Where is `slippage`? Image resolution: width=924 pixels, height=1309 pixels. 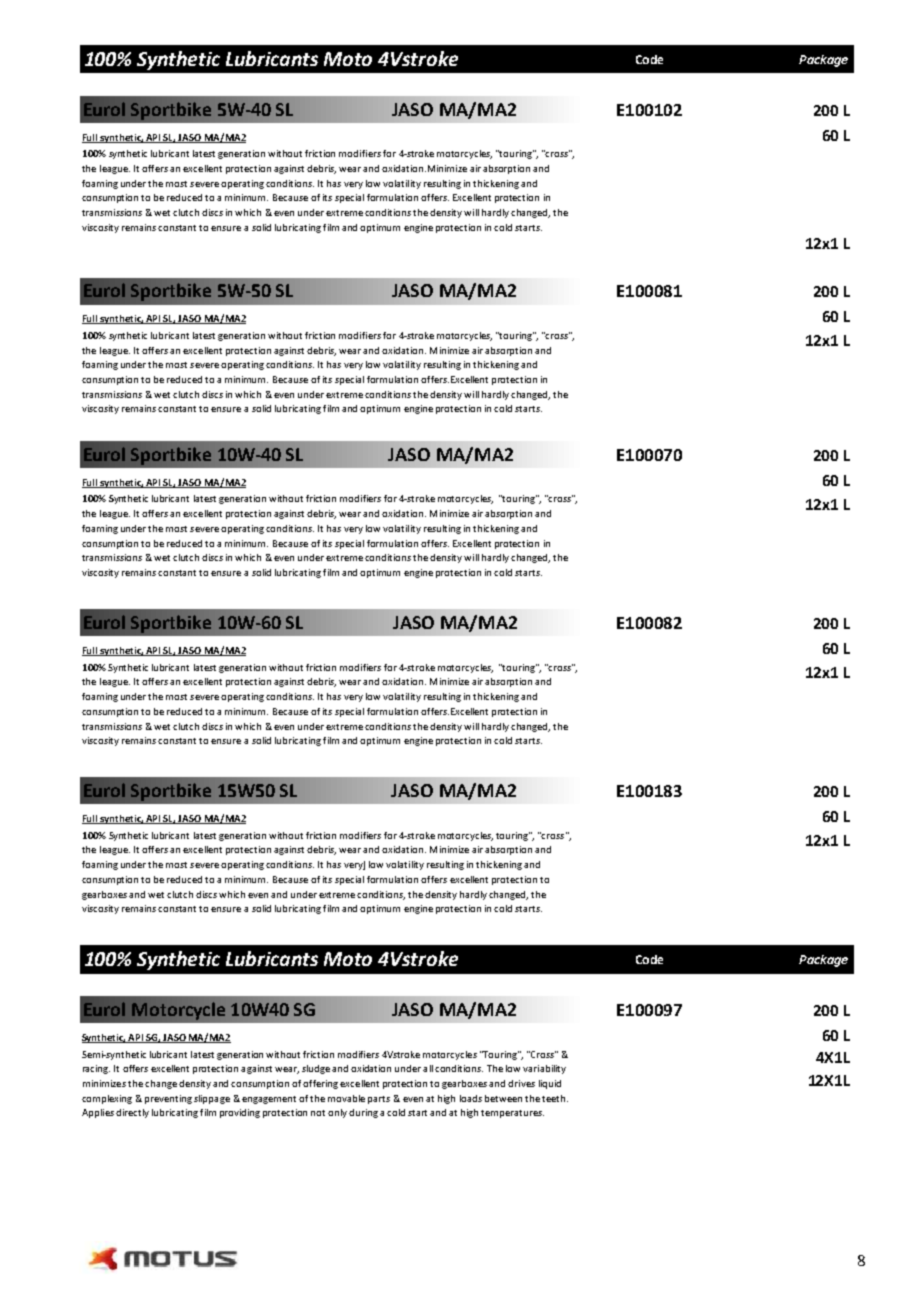
slippage is located at coordinates (212, 1099).
